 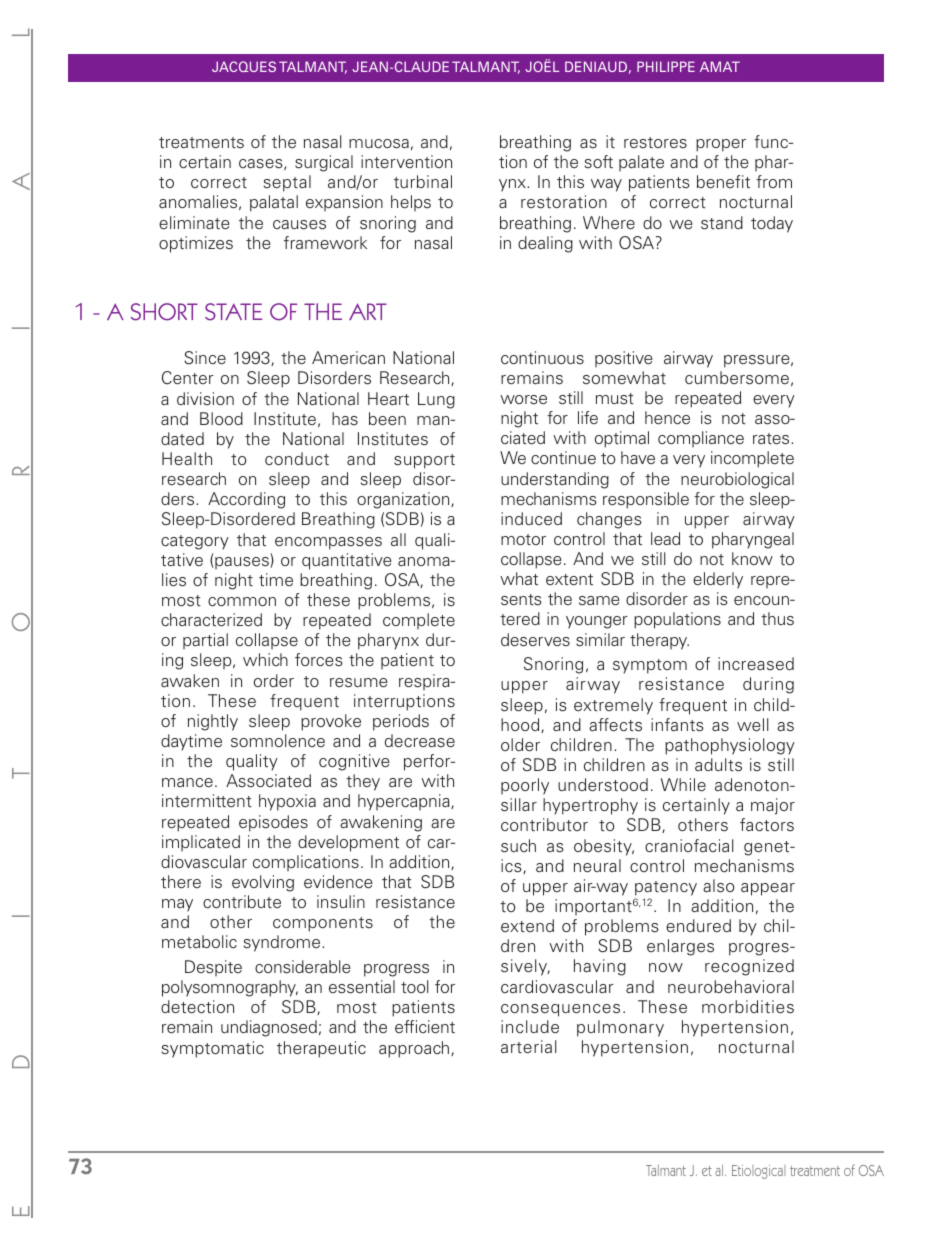 What do you see at coordinates (269, 1028) in the page?
I see `undiagnosed` at bounding box center [269, 1028].
